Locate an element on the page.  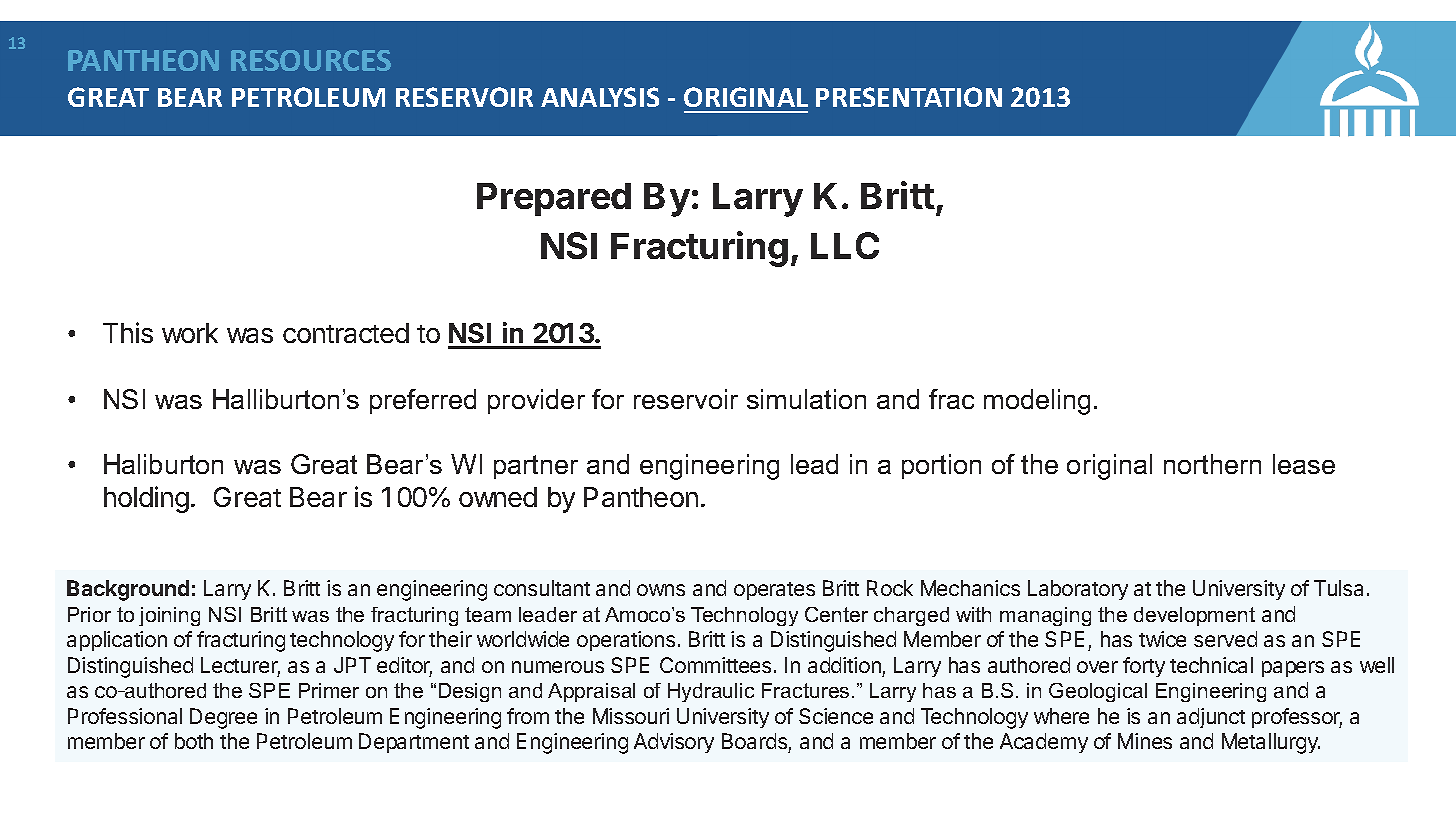
northern is located at coordinates (1212, 464).
